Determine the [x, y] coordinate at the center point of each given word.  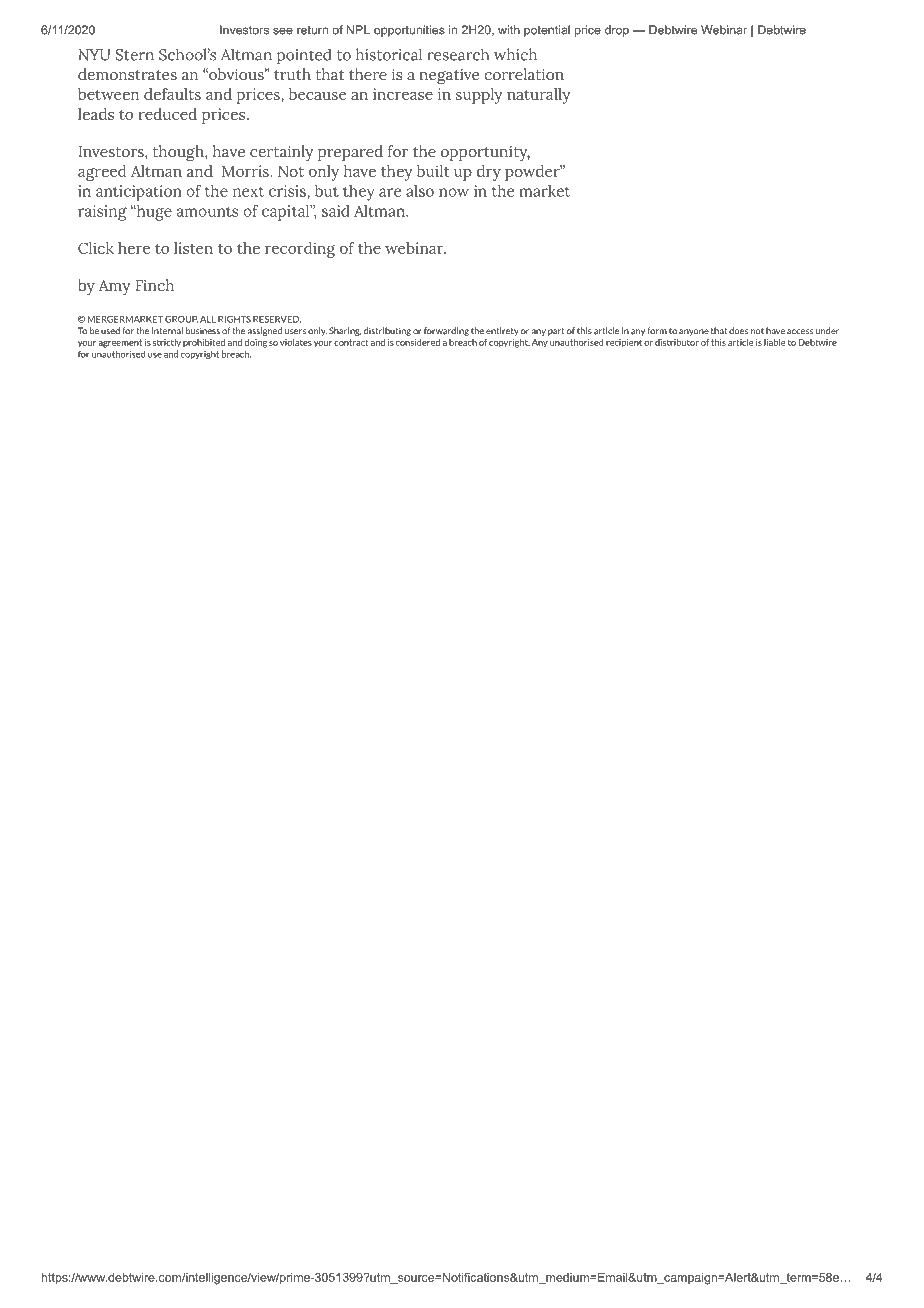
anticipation [139, 193]
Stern [135, 55]
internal [167, 331]
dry [489, 173]
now [454, 192]
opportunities [409, 31]
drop [617, 31]
